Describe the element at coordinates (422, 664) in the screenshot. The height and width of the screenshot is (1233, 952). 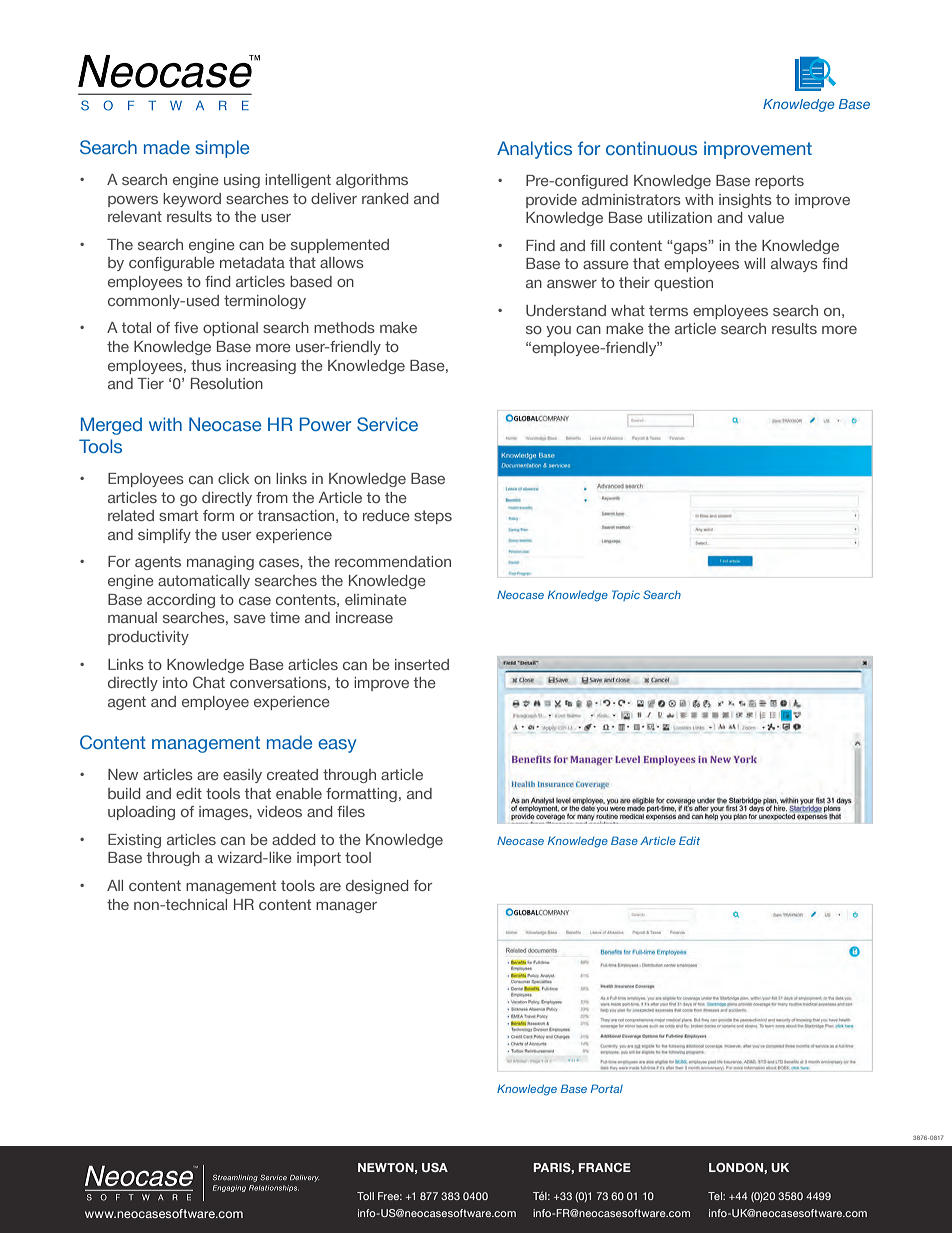
I see `inserted` at that location.
